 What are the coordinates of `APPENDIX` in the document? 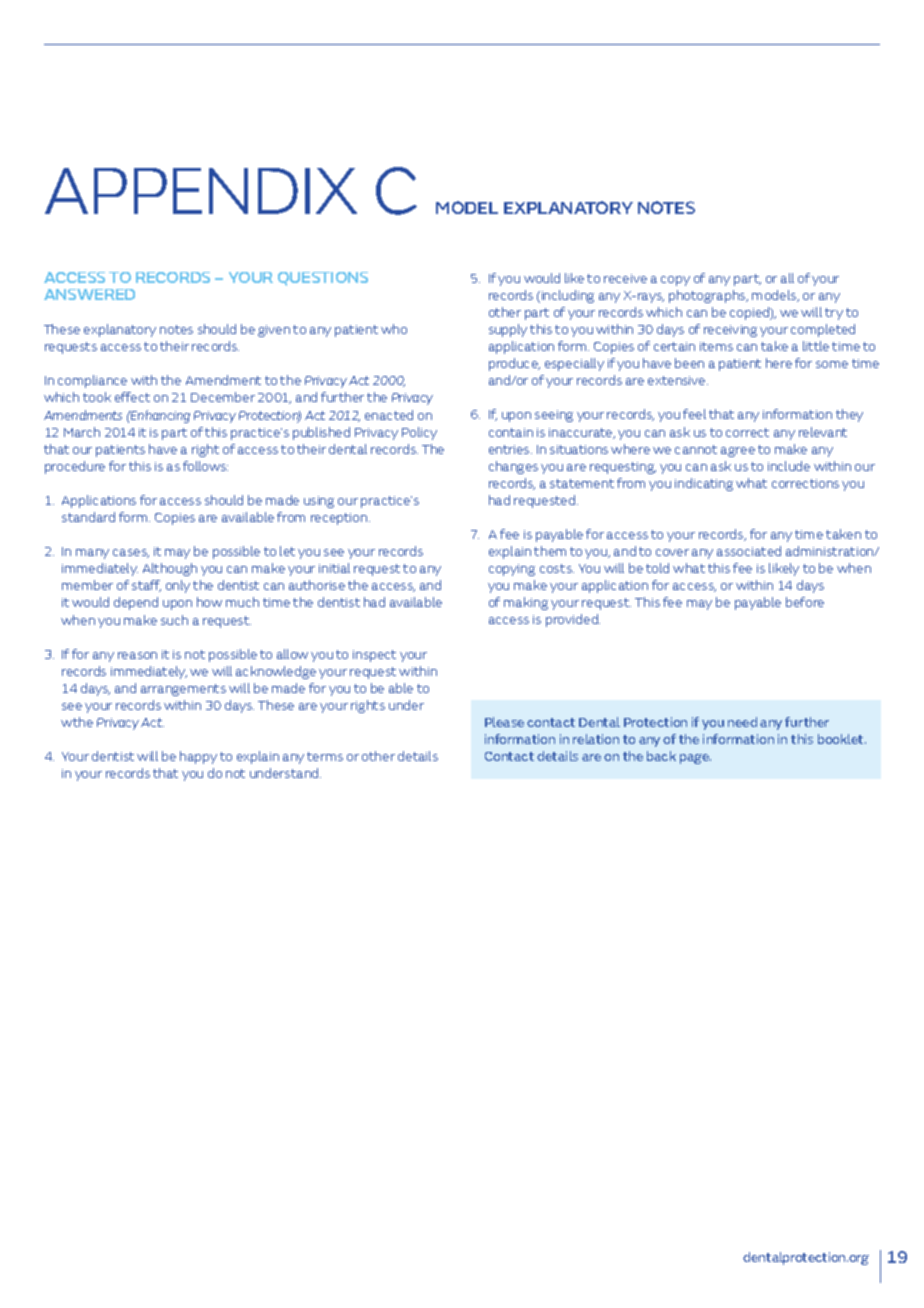 It's located at (201, 191).
